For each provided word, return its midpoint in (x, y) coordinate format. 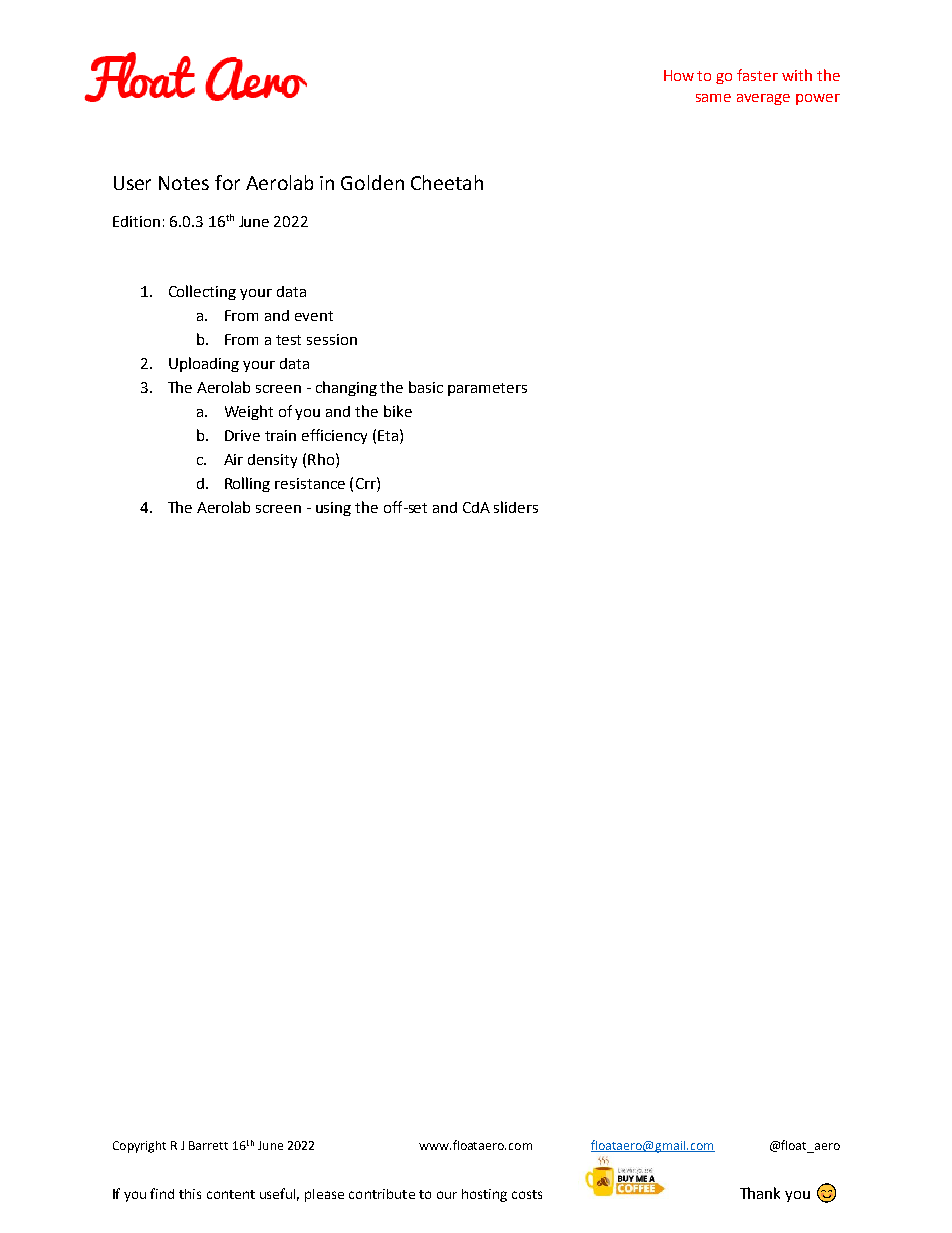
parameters (487, 389)
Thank (760, 1193)
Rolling (247, 484)
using (333, 509)
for (227, 182)
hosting (484, 1195)
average (763, 99)
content (231, 1194)
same (713, 98)
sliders (516, 507)
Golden (372, 182)
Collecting (202, 292)
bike (398, 411)
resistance (310, 483)
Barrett (208, 1145)
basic (426, 387)
